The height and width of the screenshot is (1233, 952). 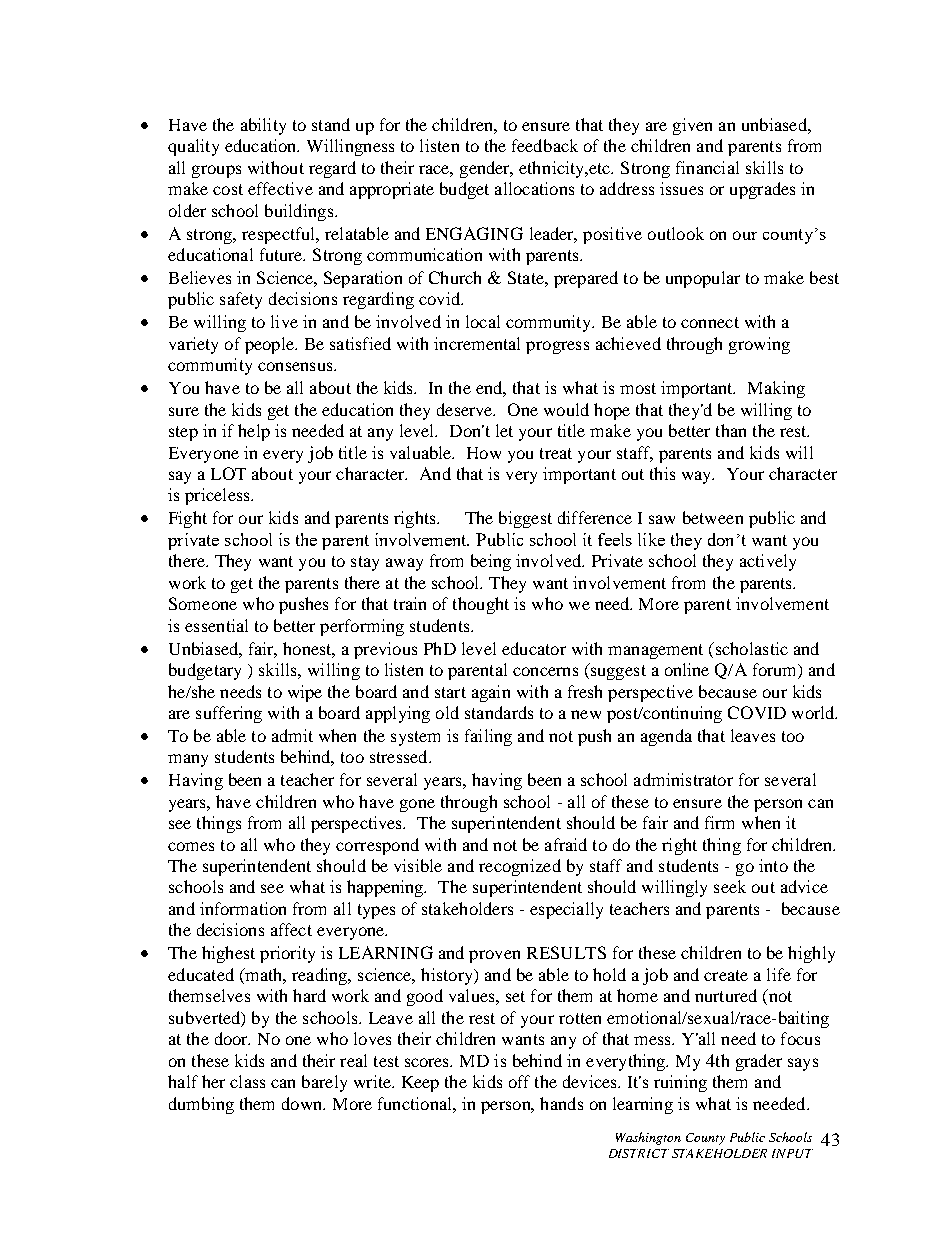 I want to click on essential, so click(x=216, y=625).
